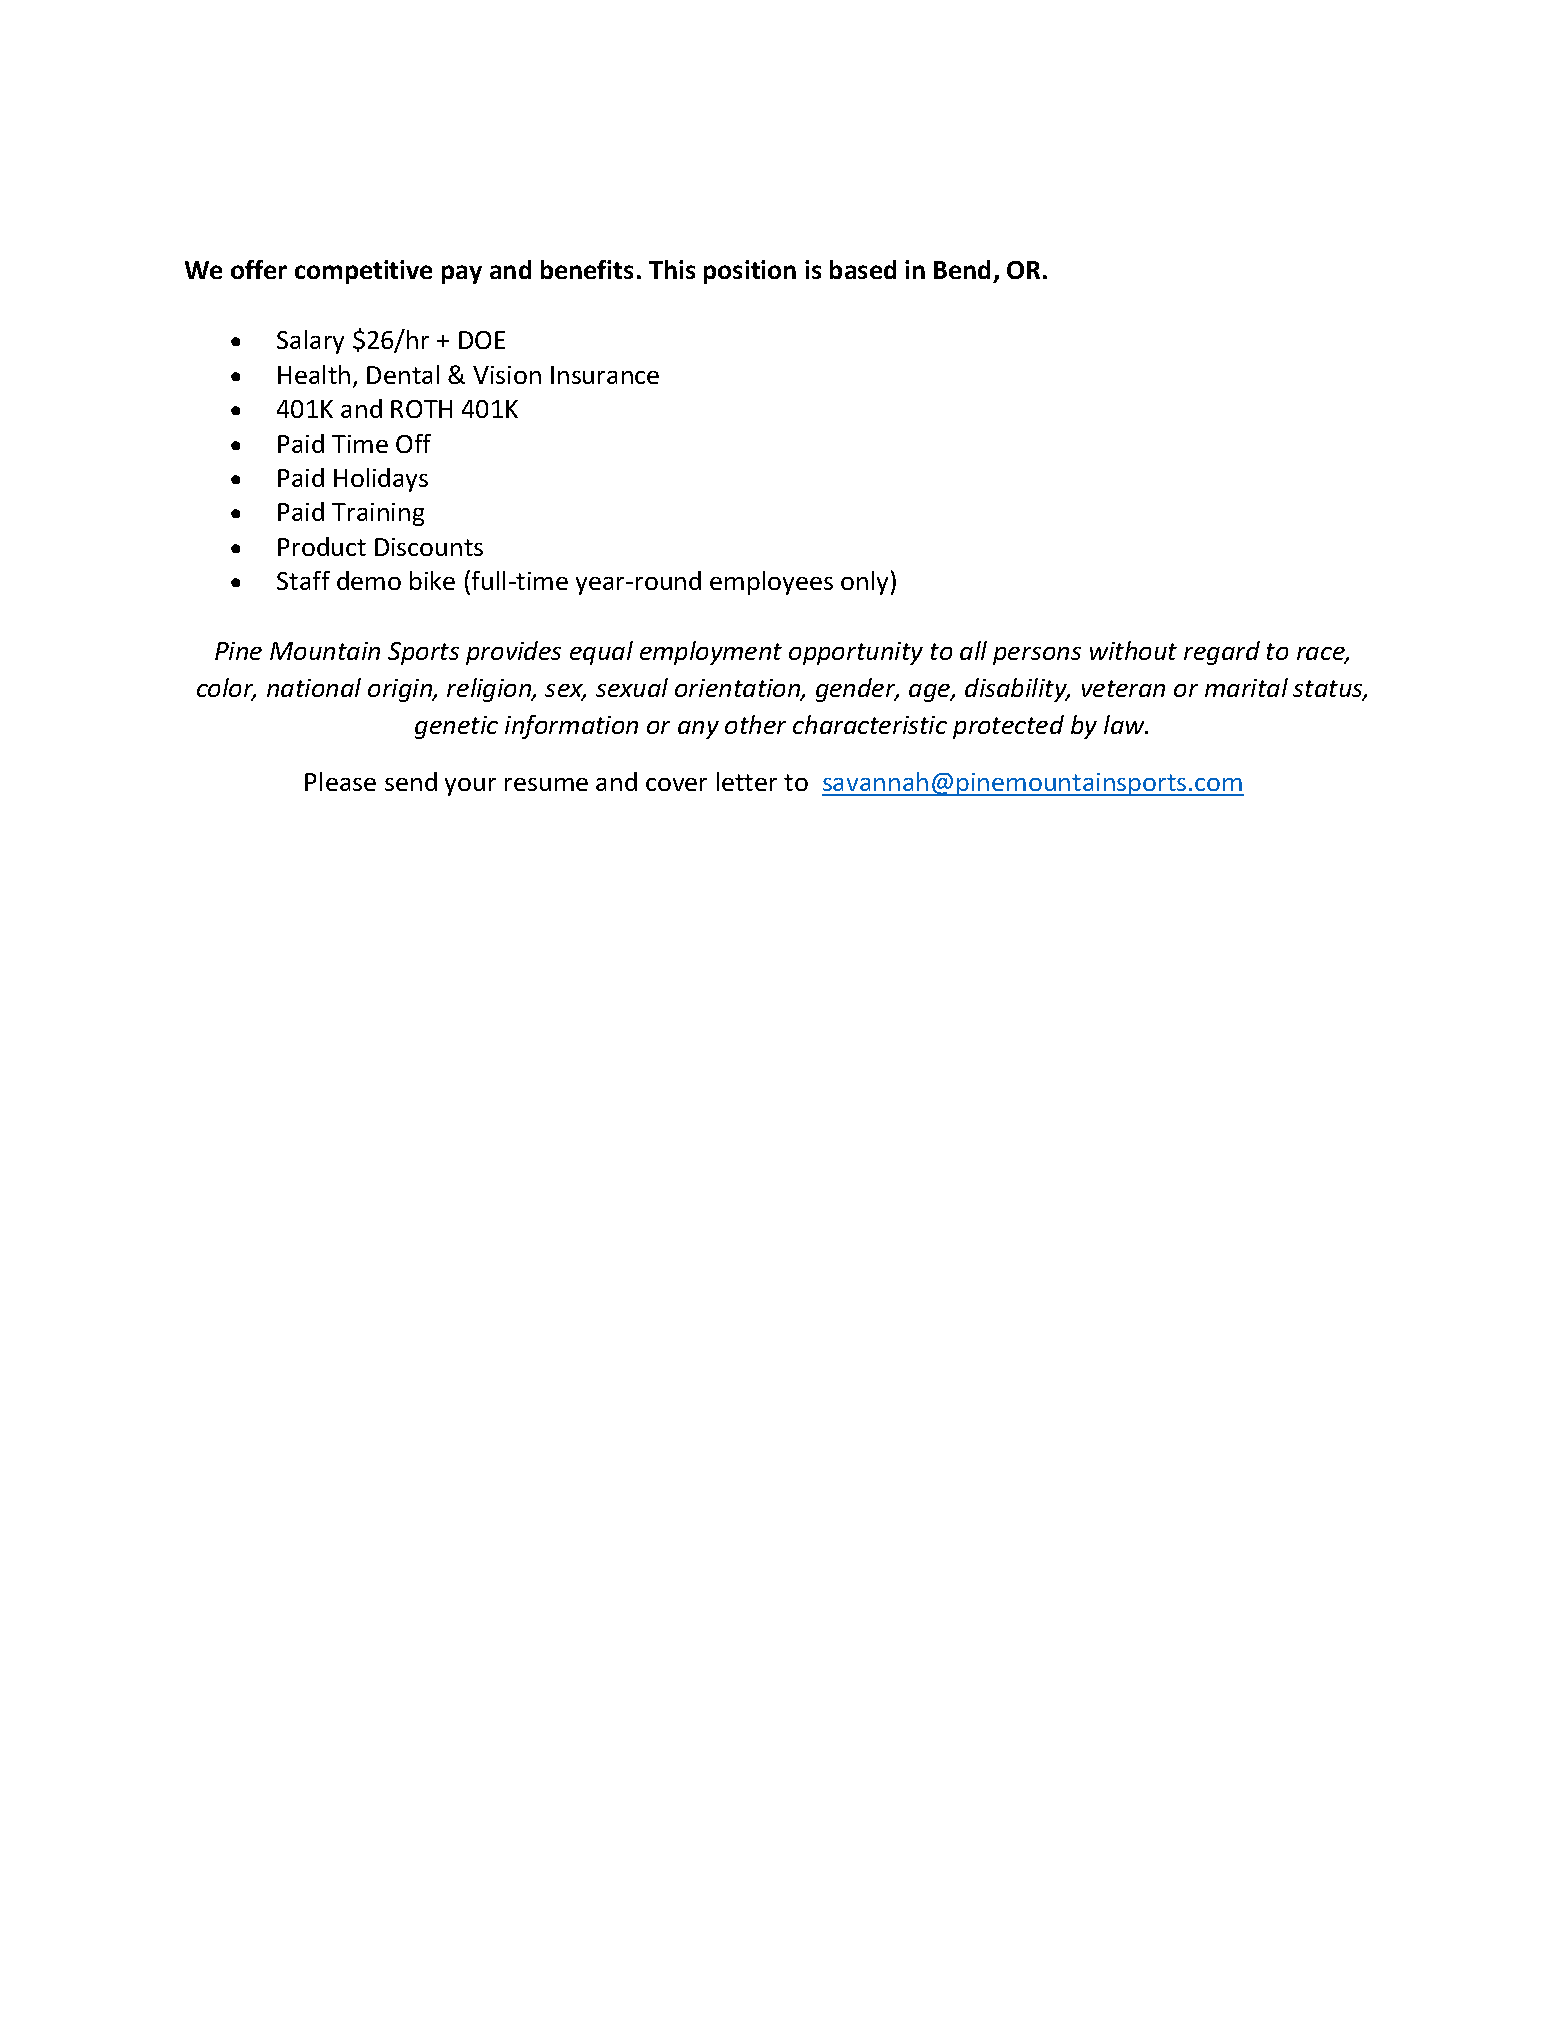 The width and height of the screenshot is (1567, 2027). I want to click on Bend, so click(964, 271).
